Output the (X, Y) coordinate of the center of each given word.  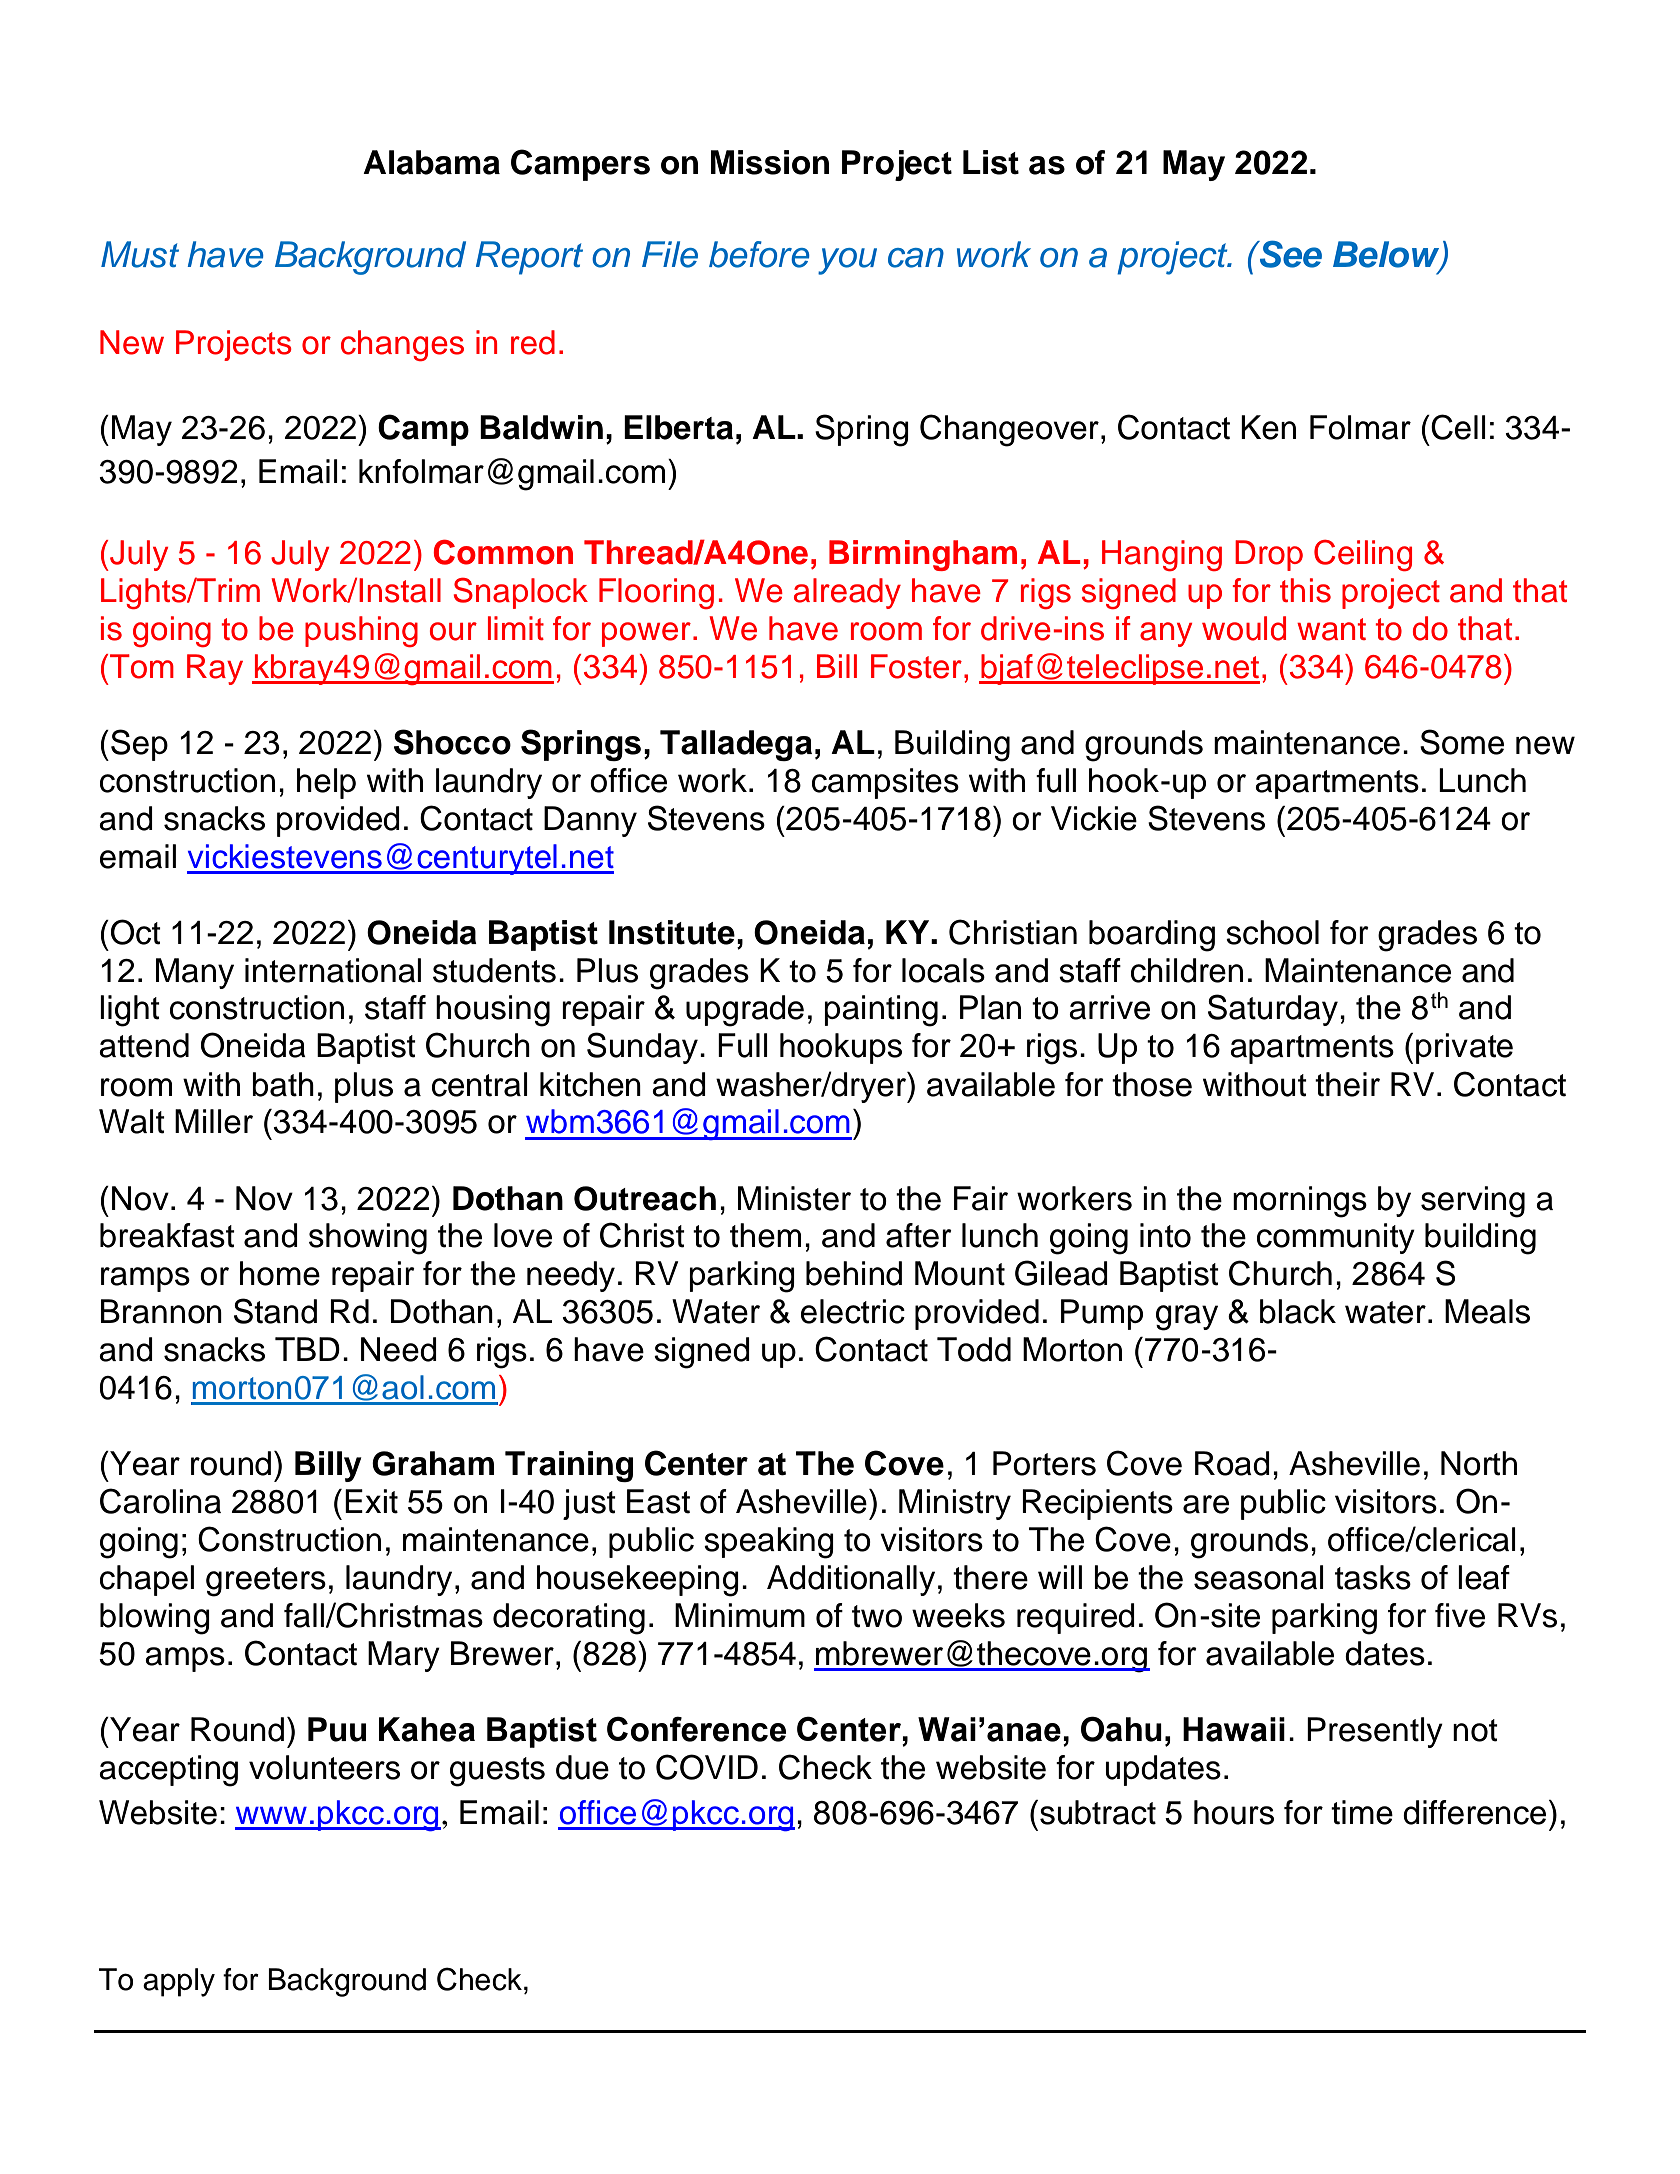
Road (1232, 1463)
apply (179, 1982)
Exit (371, 1501)
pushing (361, 631)
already (847, 593)
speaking (769, 1543)
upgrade (745, 1011)
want (1331, 629)
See (1290, 254)
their (1347, 1084)
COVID (707, 1767)
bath (283, 1084)
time (1362, 1812)
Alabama (431, 162)
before (759, 254)
